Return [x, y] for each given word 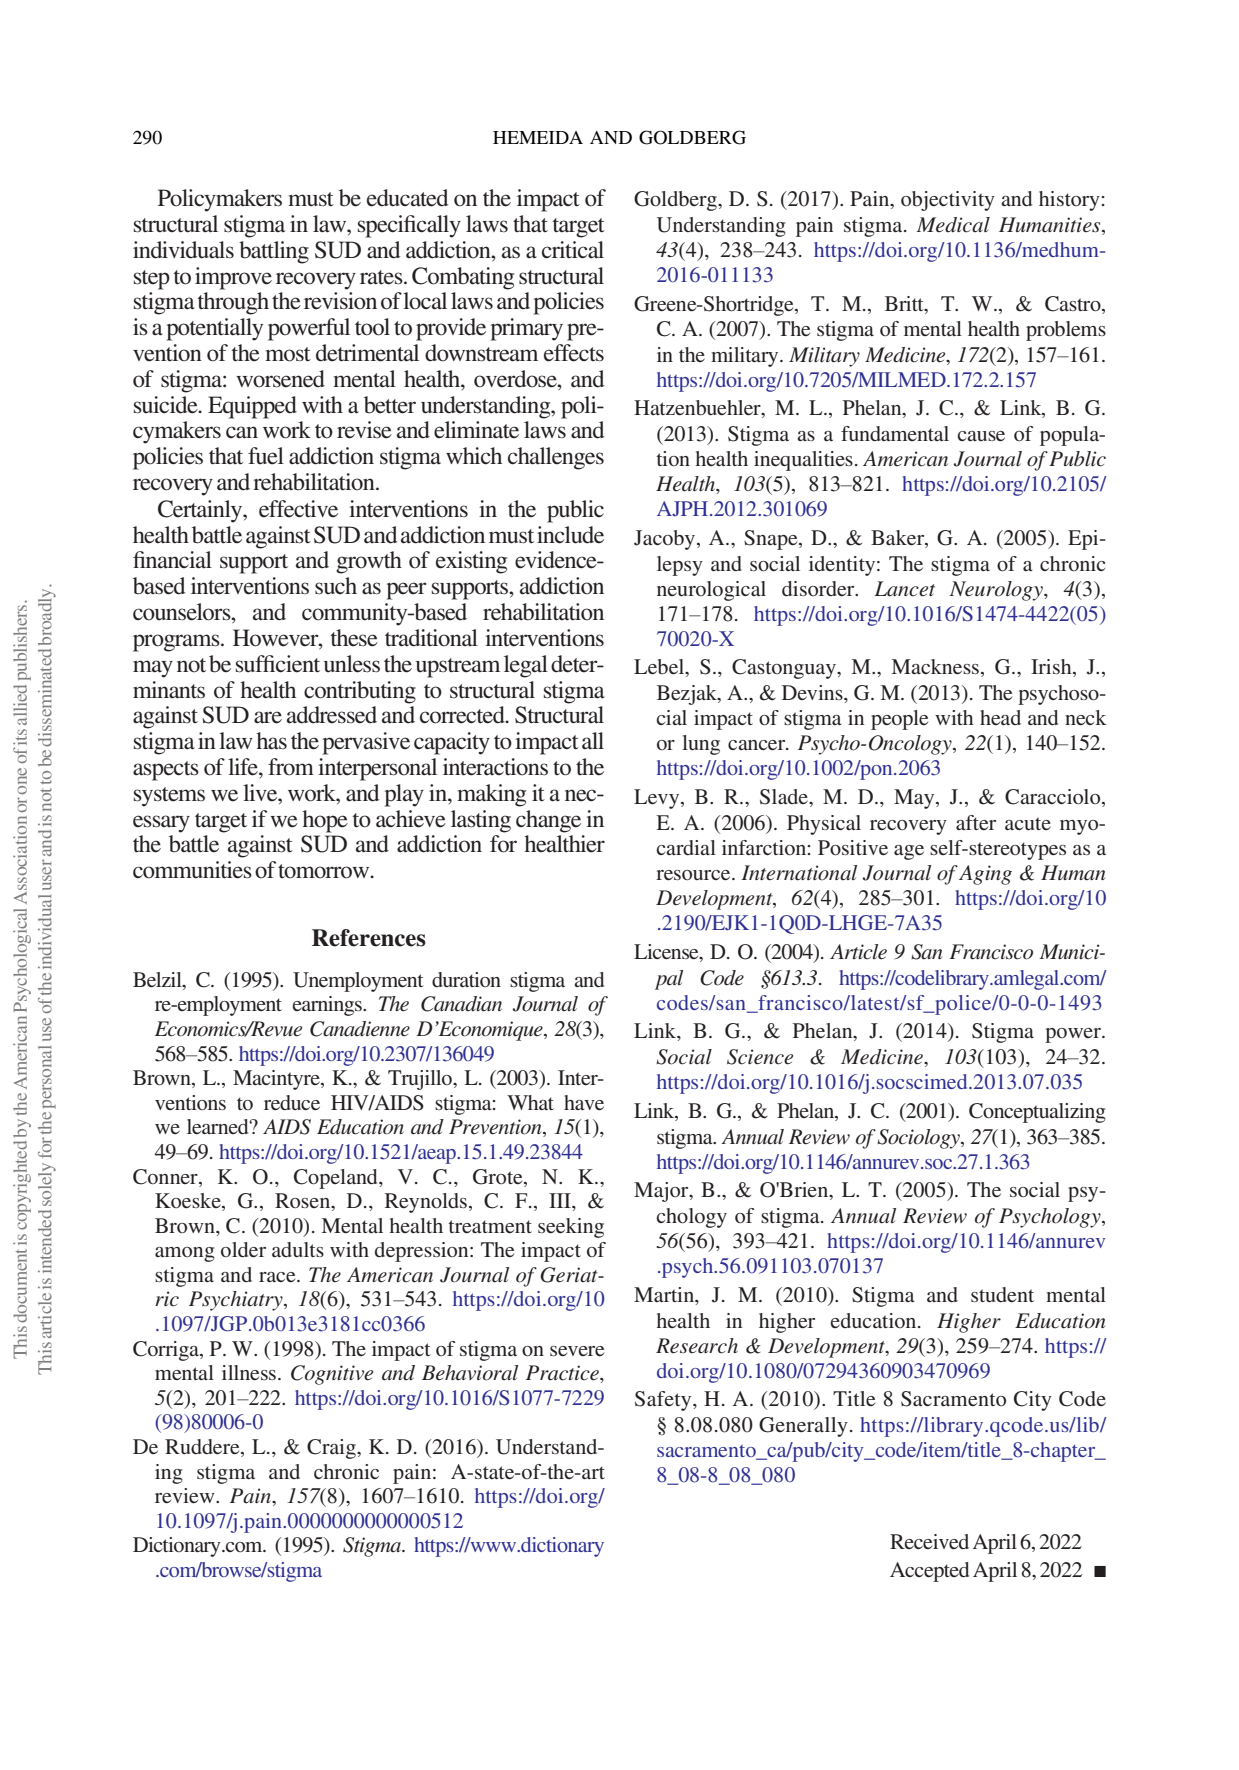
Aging [985, 875]
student [1002, 1294]
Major [662, 1192]
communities [192, 870]
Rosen [304, 1202]
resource [694, 875]
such [336, 586]
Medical [953, 225]
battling [274, 252]
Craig [332, 1449]
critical [573, 250]
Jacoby [666, 540]
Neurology [997, 591]
